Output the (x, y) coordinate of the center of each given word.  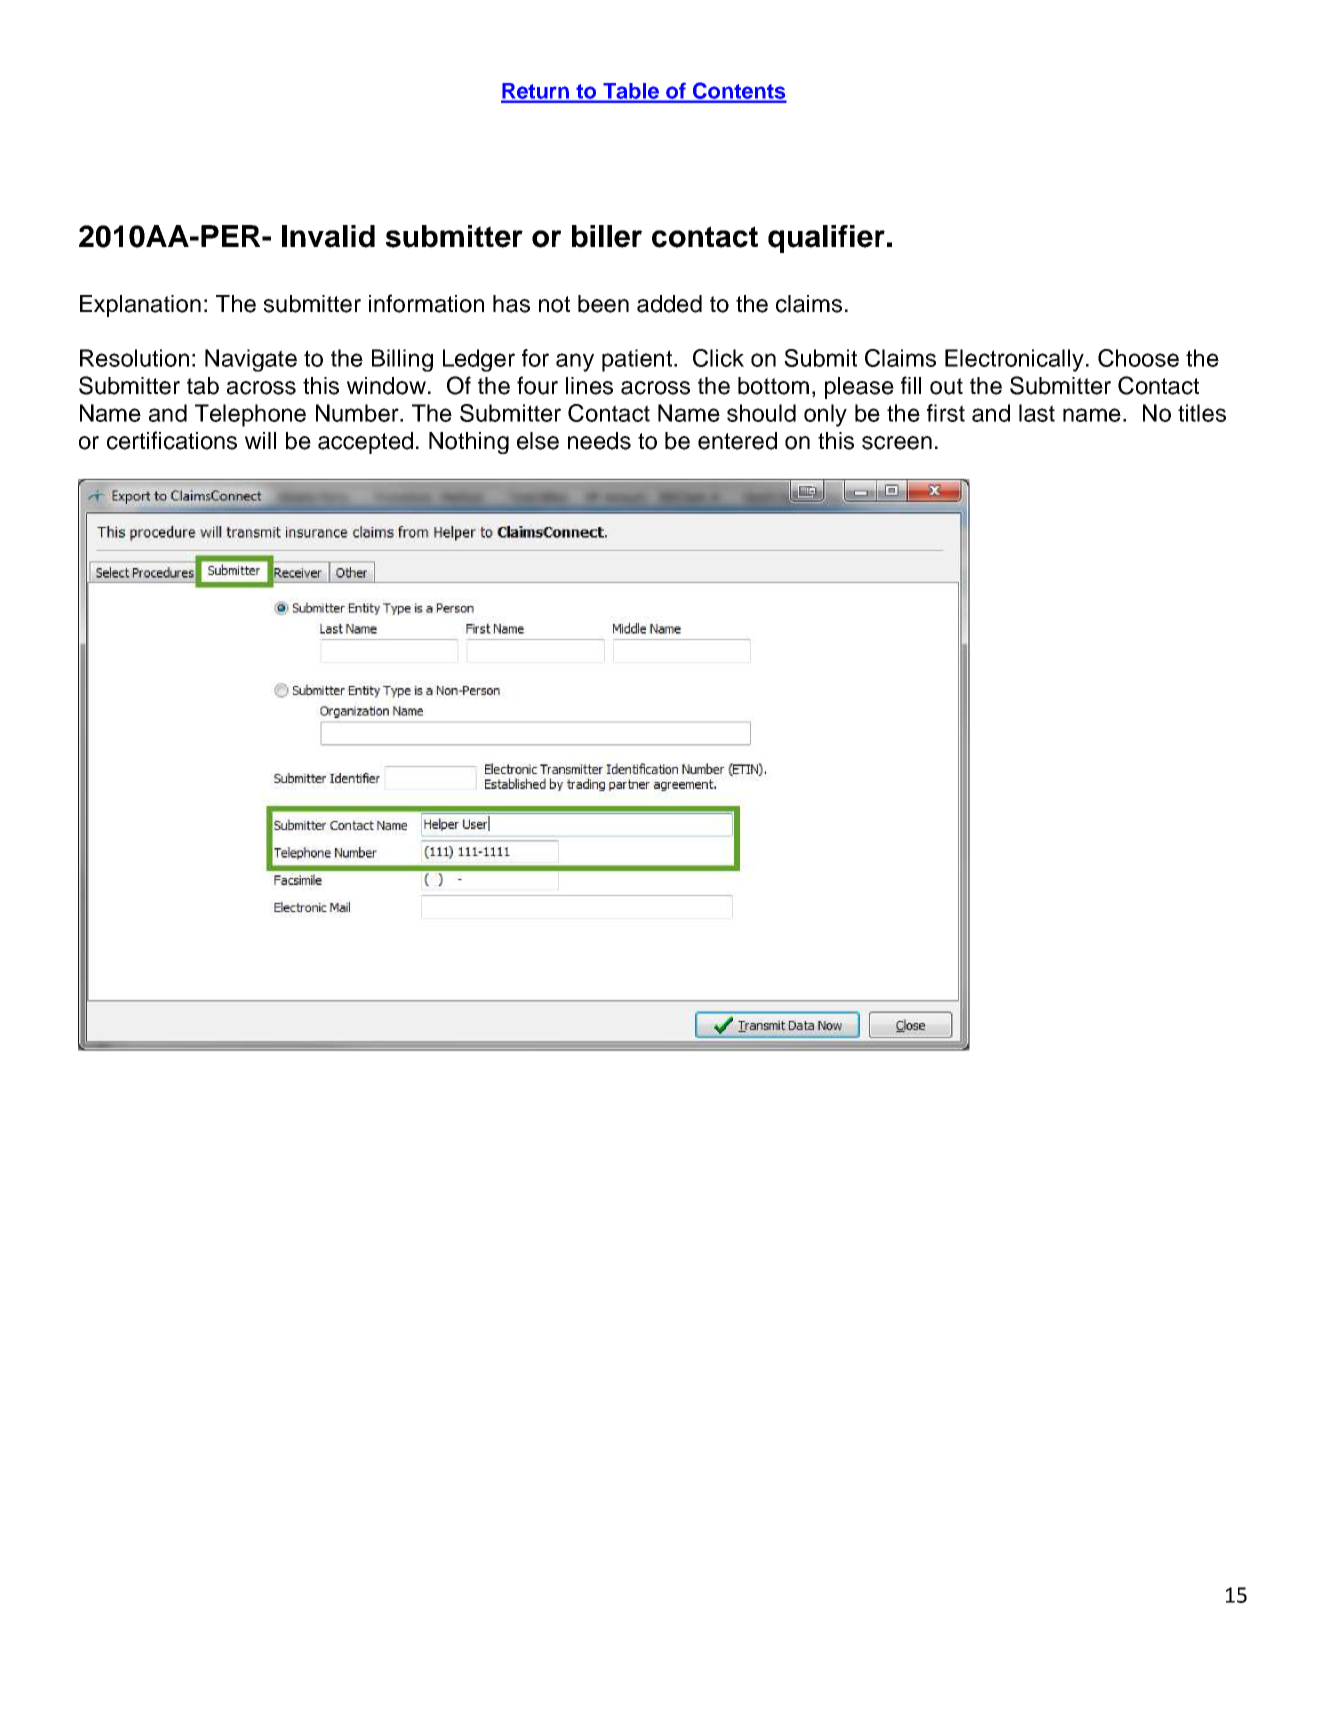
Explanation (140, 306)
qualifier (826, 239)
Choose (1138, 358)
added (669, 304)
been (603, 304)
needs (599, 441)
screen (897, 443)
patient (637, 360)
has (511, 304)
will (260, 440)
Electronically (1014, 360)
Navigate (251, 360)
